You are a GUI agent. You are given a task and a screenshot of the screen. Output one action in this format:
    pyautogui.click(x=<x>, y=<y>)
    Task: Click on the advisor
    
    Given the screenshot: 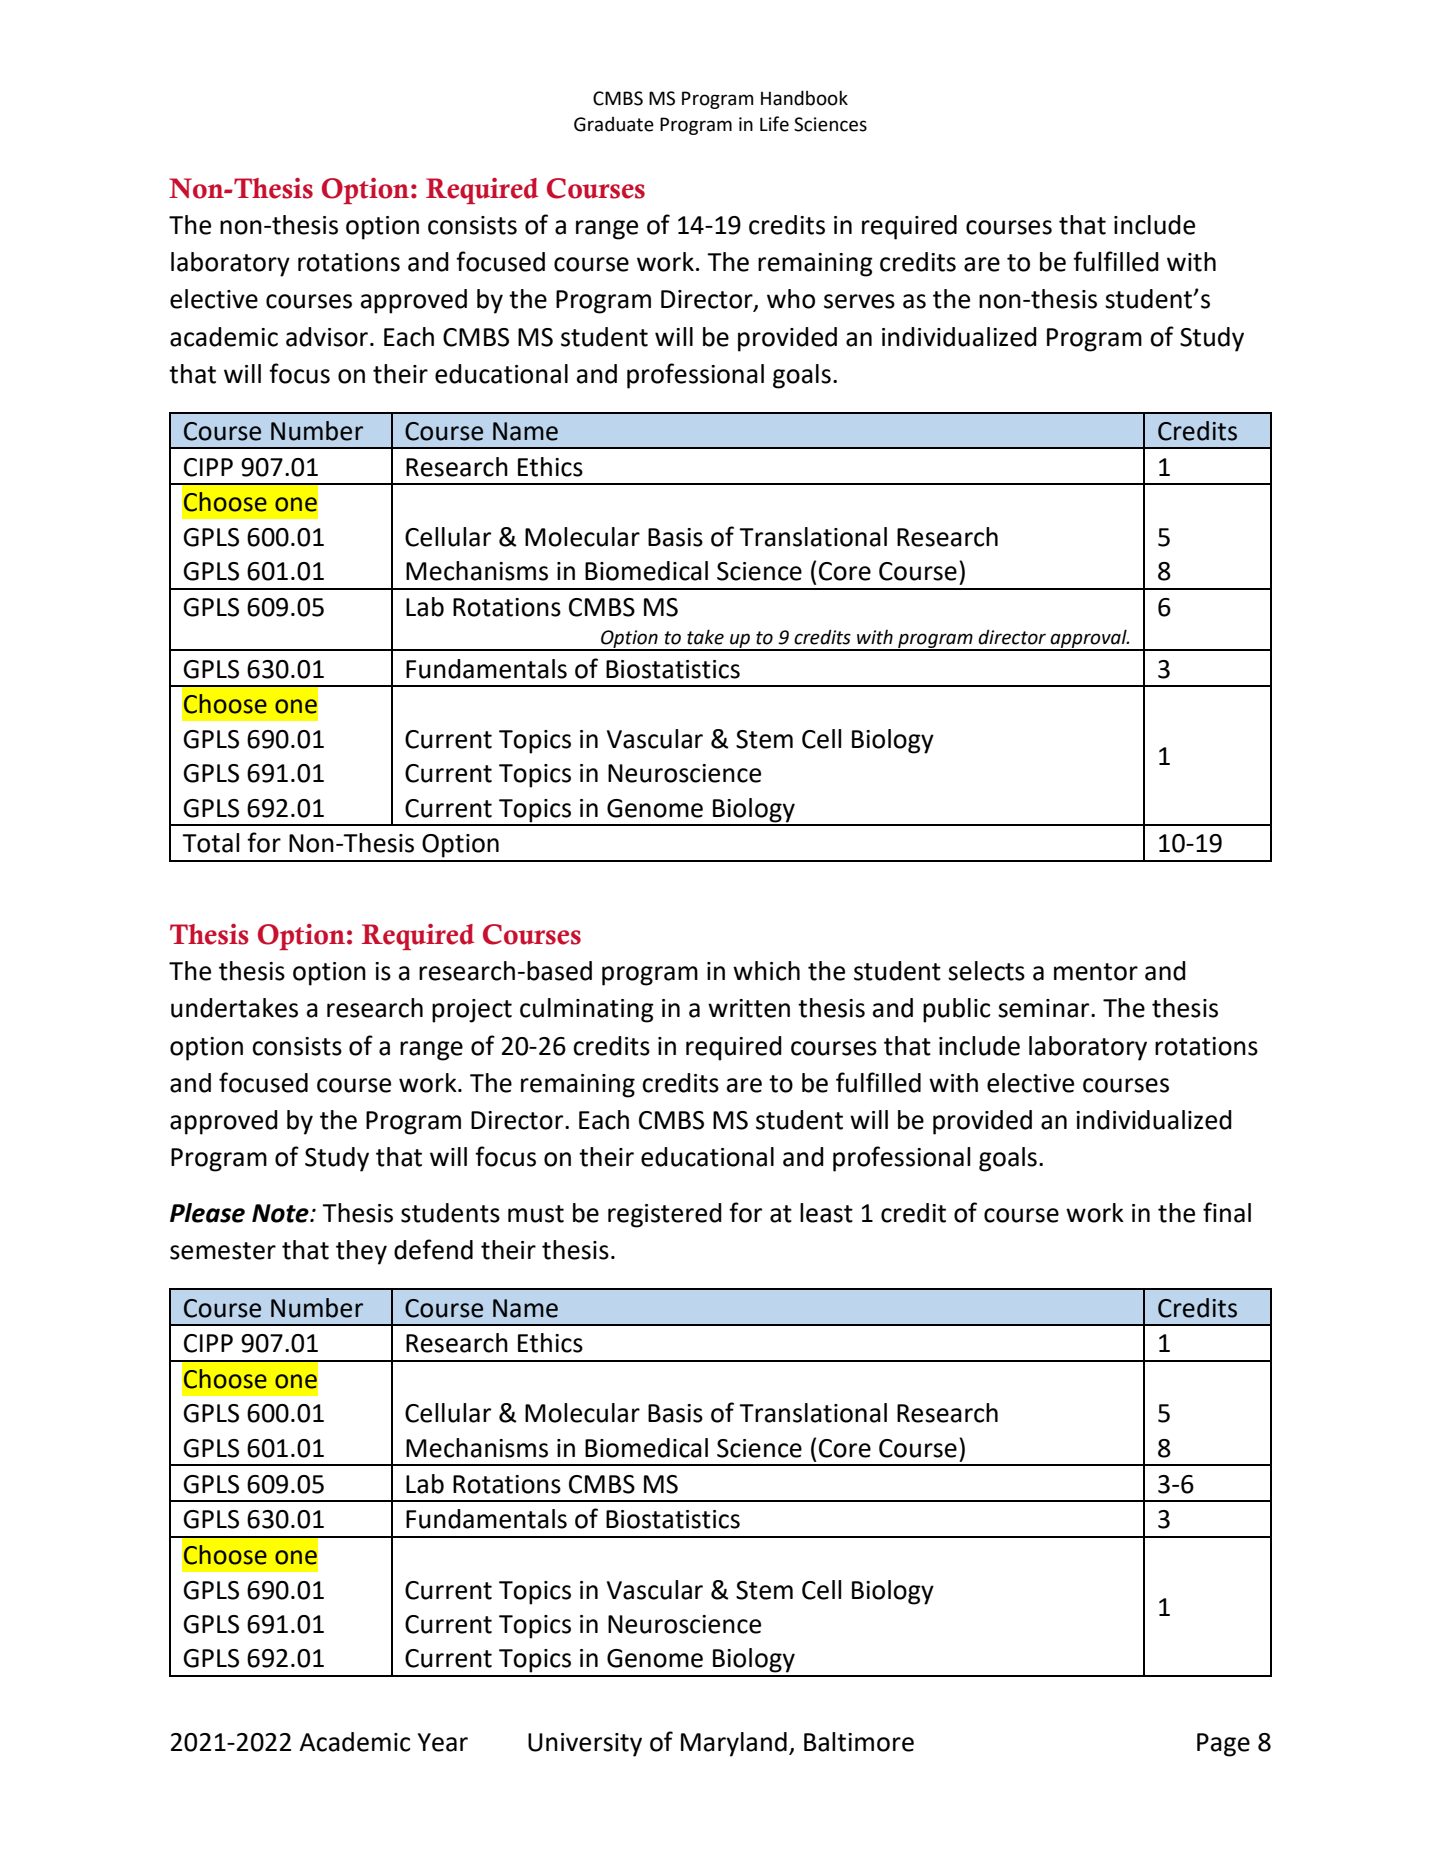 What is the action you would take?
    pyautogui.click(x=327, y=337)
